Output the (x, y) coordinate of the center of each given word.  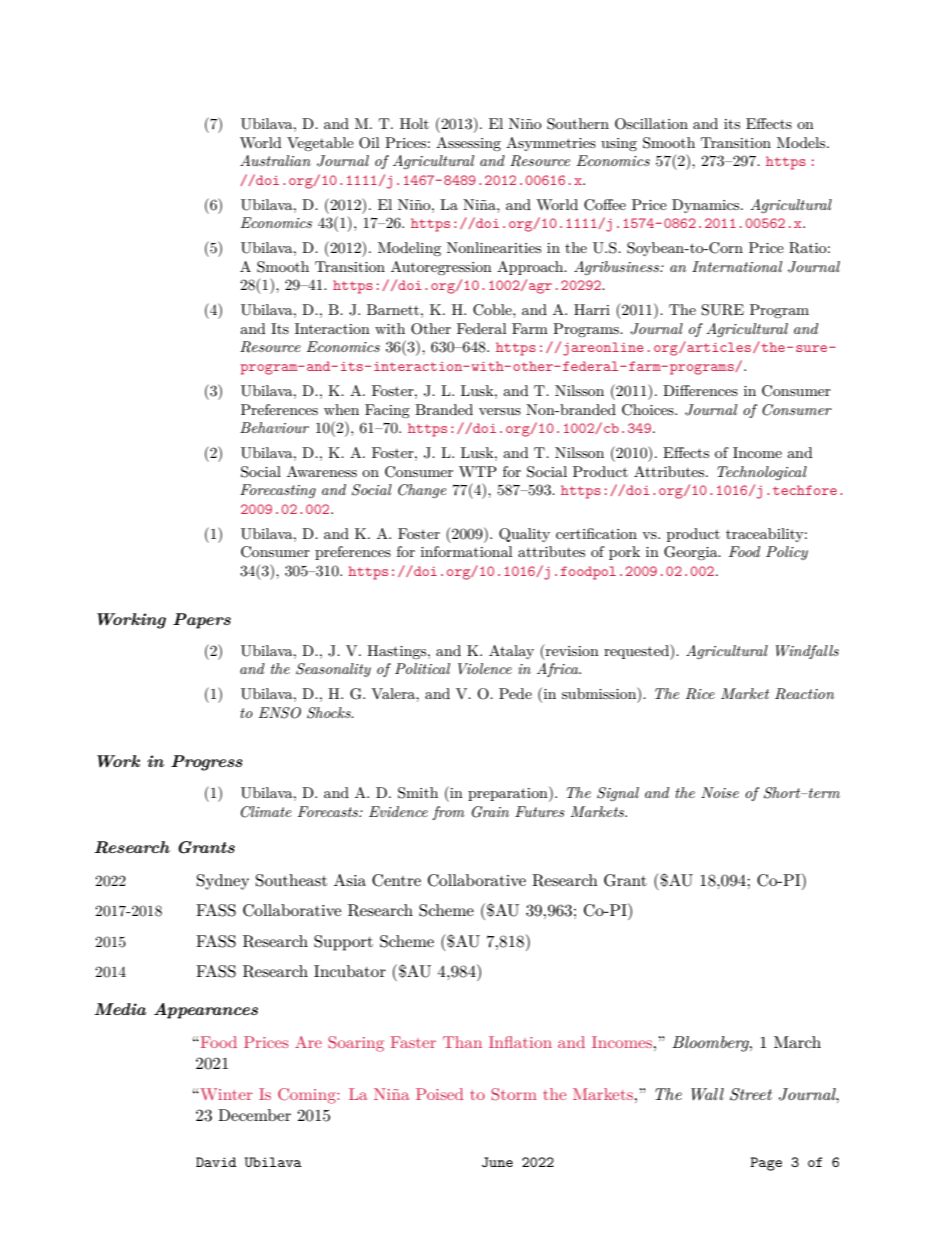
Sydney (223, 882)
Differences (700, 390)
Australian (275, 160)
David (216, 1162)
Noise (720, 792)
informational (467, 551)
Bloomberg (711, 1044)
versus (500, 411)
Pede (515, 693)
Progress (207, 763)
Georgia (692, 553)
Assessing (468, 144)
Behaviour (274, 427)
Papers (202, 621)
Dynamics (707, 206)
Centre (396, 880)
